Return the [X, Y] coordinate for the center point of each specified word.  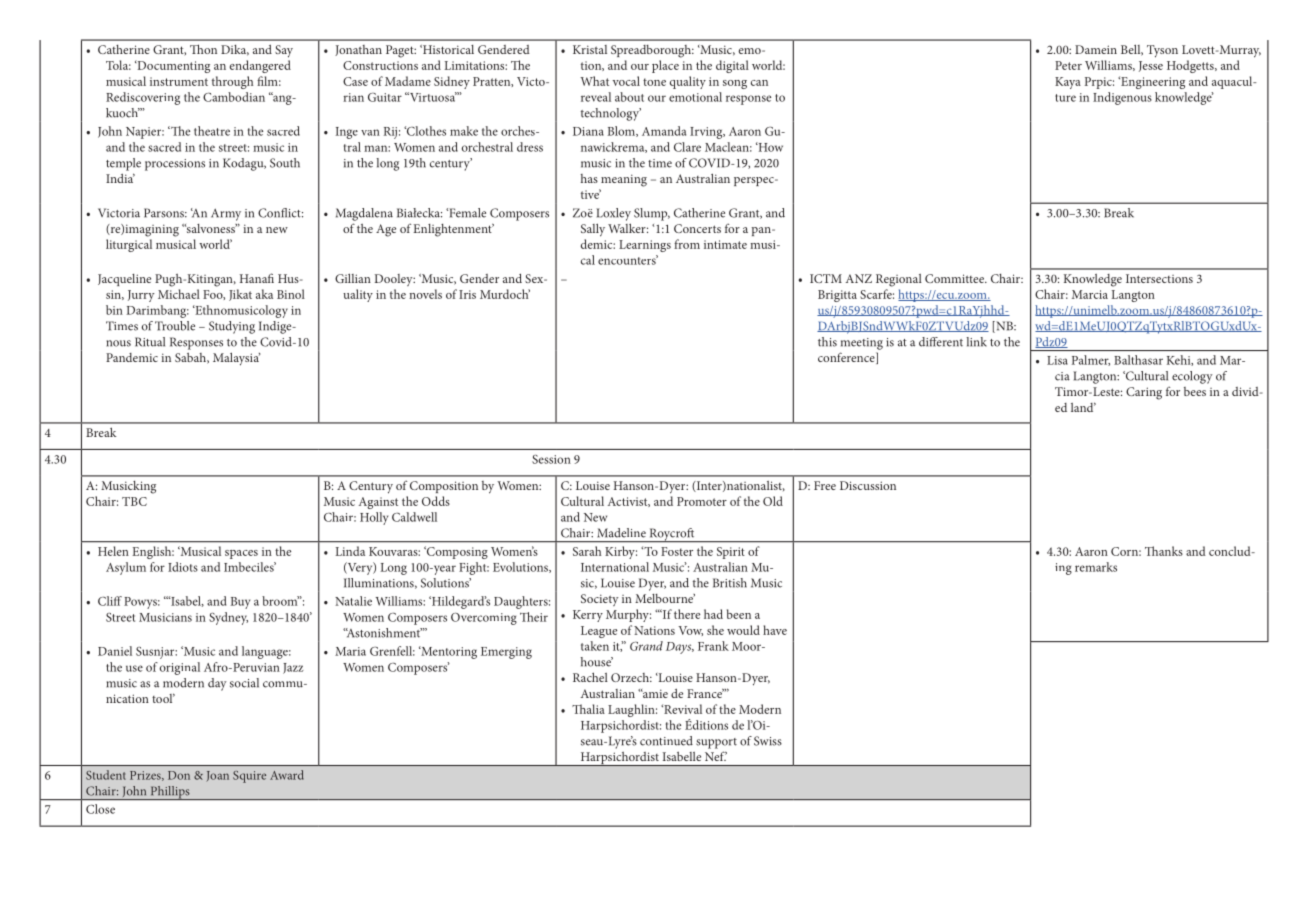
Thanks [1164, 551]
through [232, 82]
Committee [955, 278]
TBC [134, 501]
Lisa [1057, 360]
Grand [646, 646]
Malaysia [236, 359]
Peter [1068, 65]
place [665, 66]
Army [226, 215]
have [775, 630]
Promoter [702, 501]
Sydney [228, 618]
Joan [217, 776]
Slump [652, 214]
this [827, 342]
